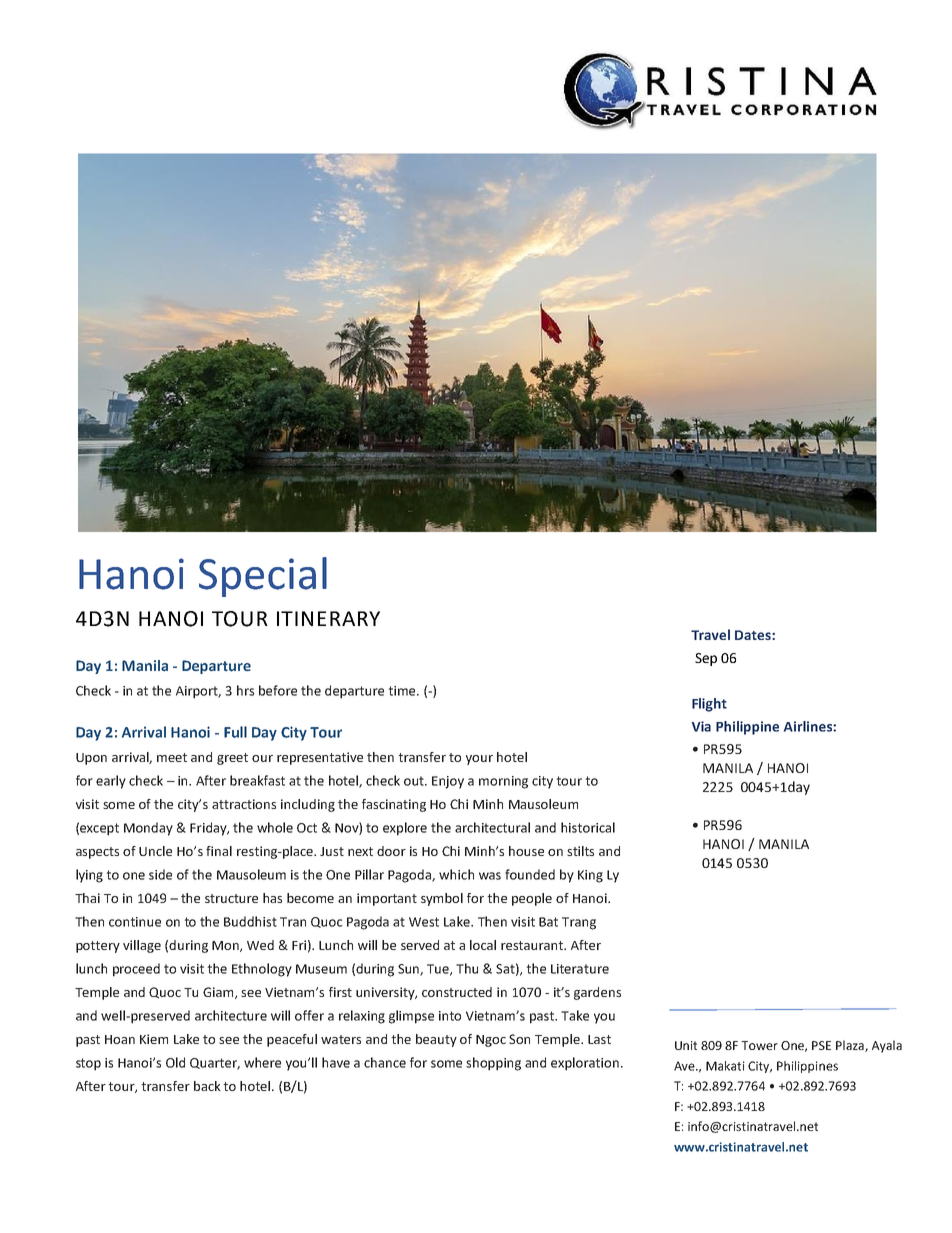 The width and height of the screenshot is (952, 1233). What do you see at coordinates (175, 1062) in the screenshot?
I see `Old` at bounding box center [175, 1062].
